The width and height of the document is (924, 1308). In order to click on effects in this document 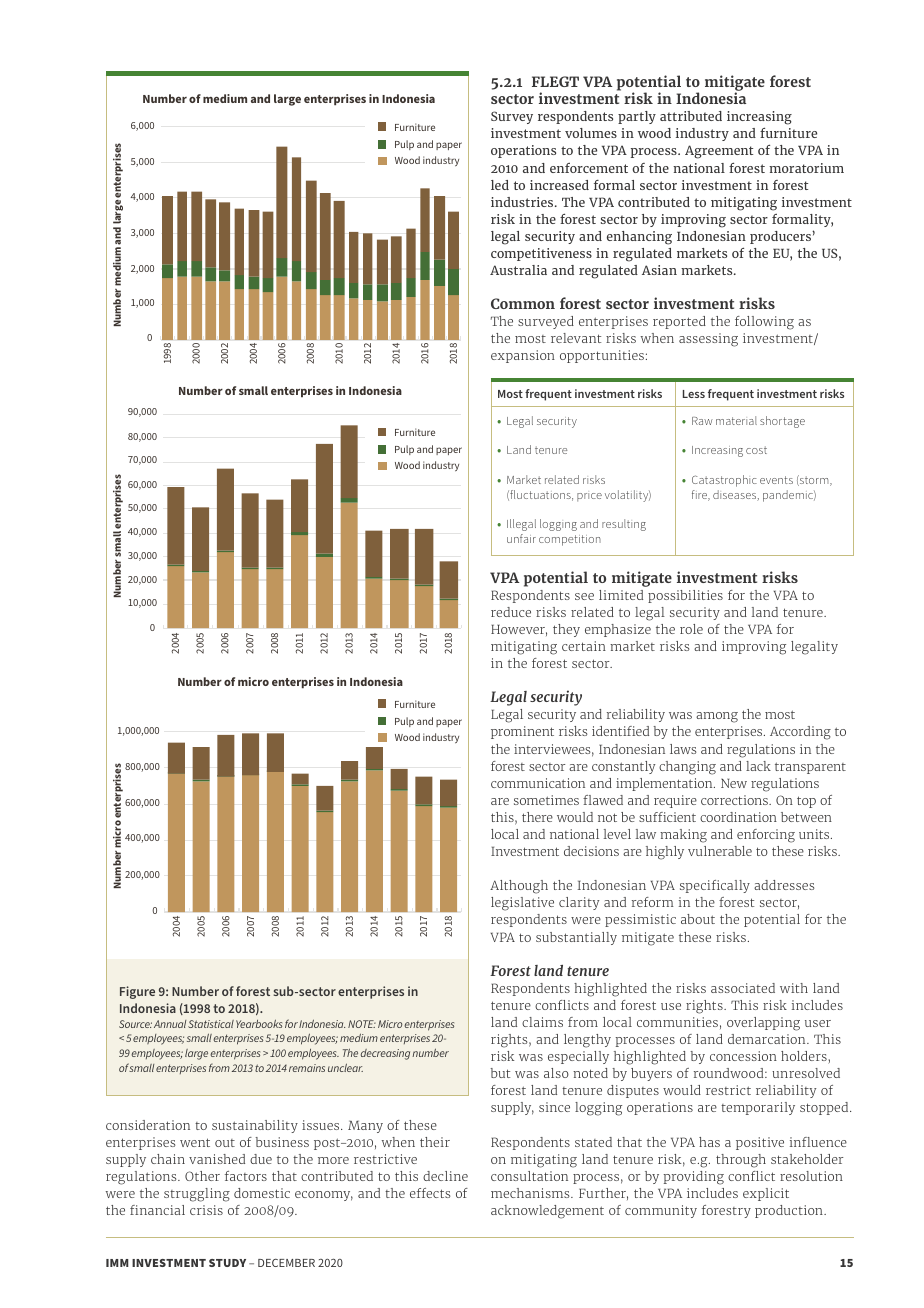, I will do `click(430, 1193)`.
